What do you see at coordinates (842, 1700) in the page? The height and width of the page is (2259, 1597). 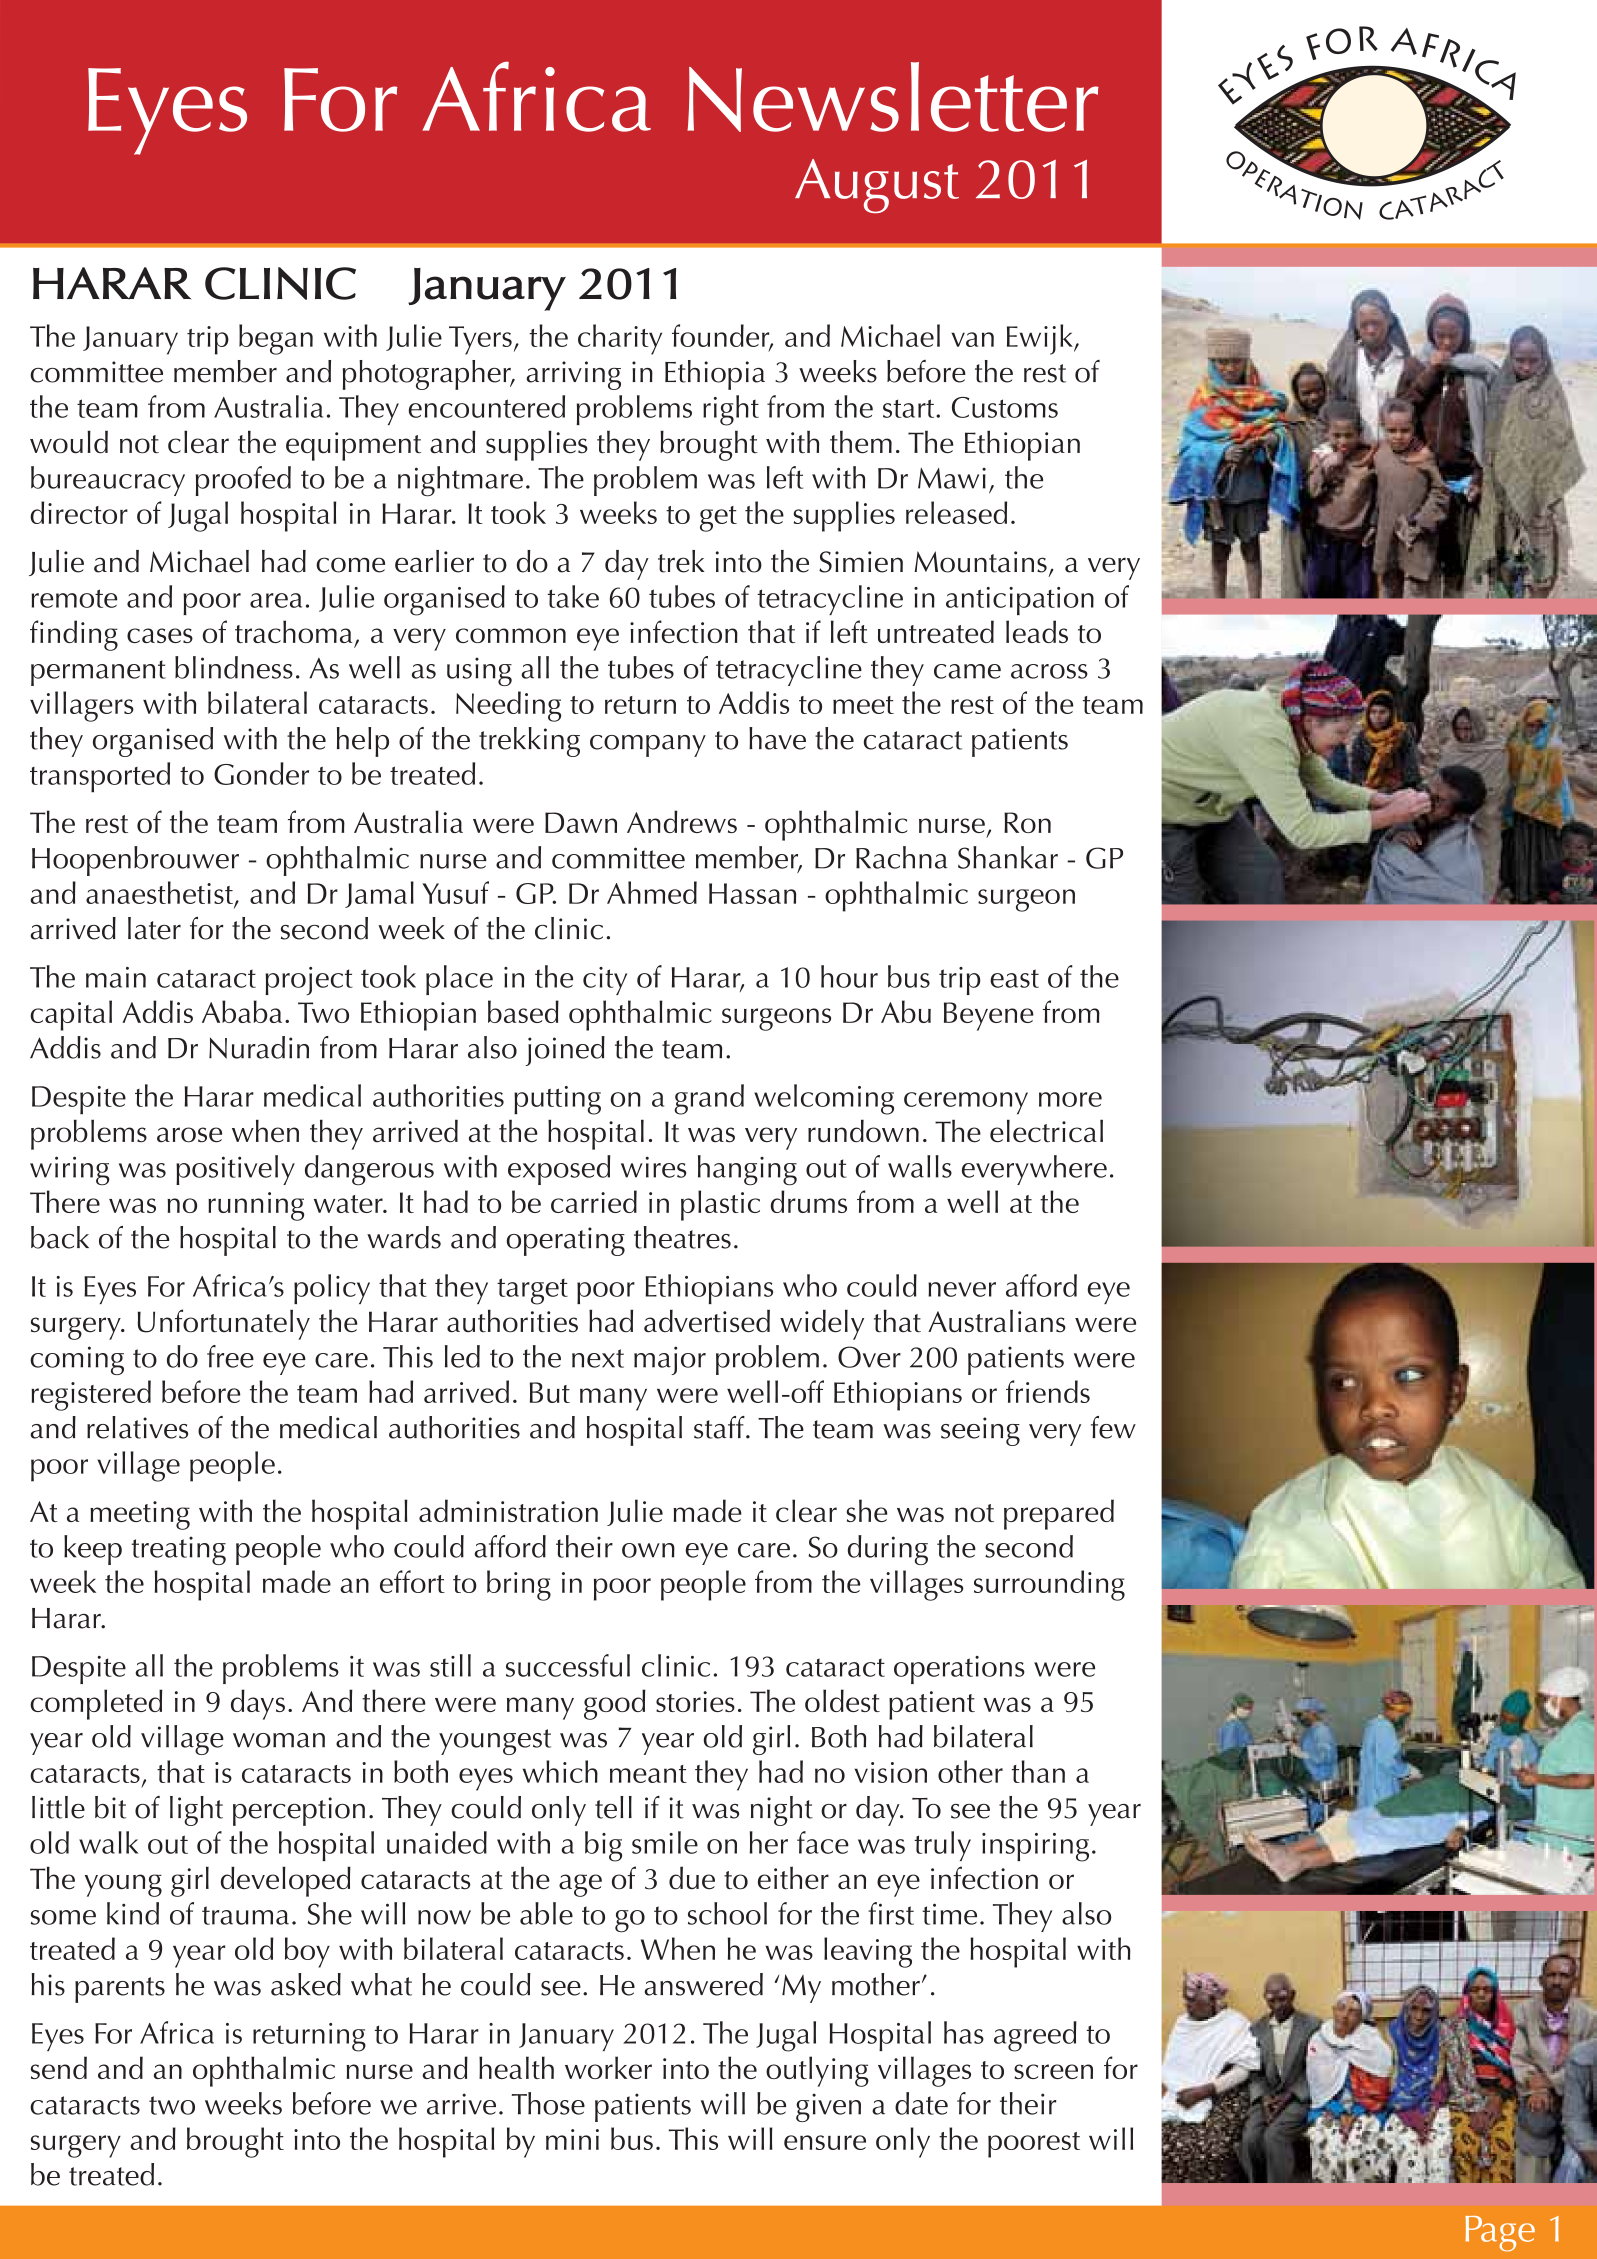 I see `oldest` at bounding box center [842, 1700].
